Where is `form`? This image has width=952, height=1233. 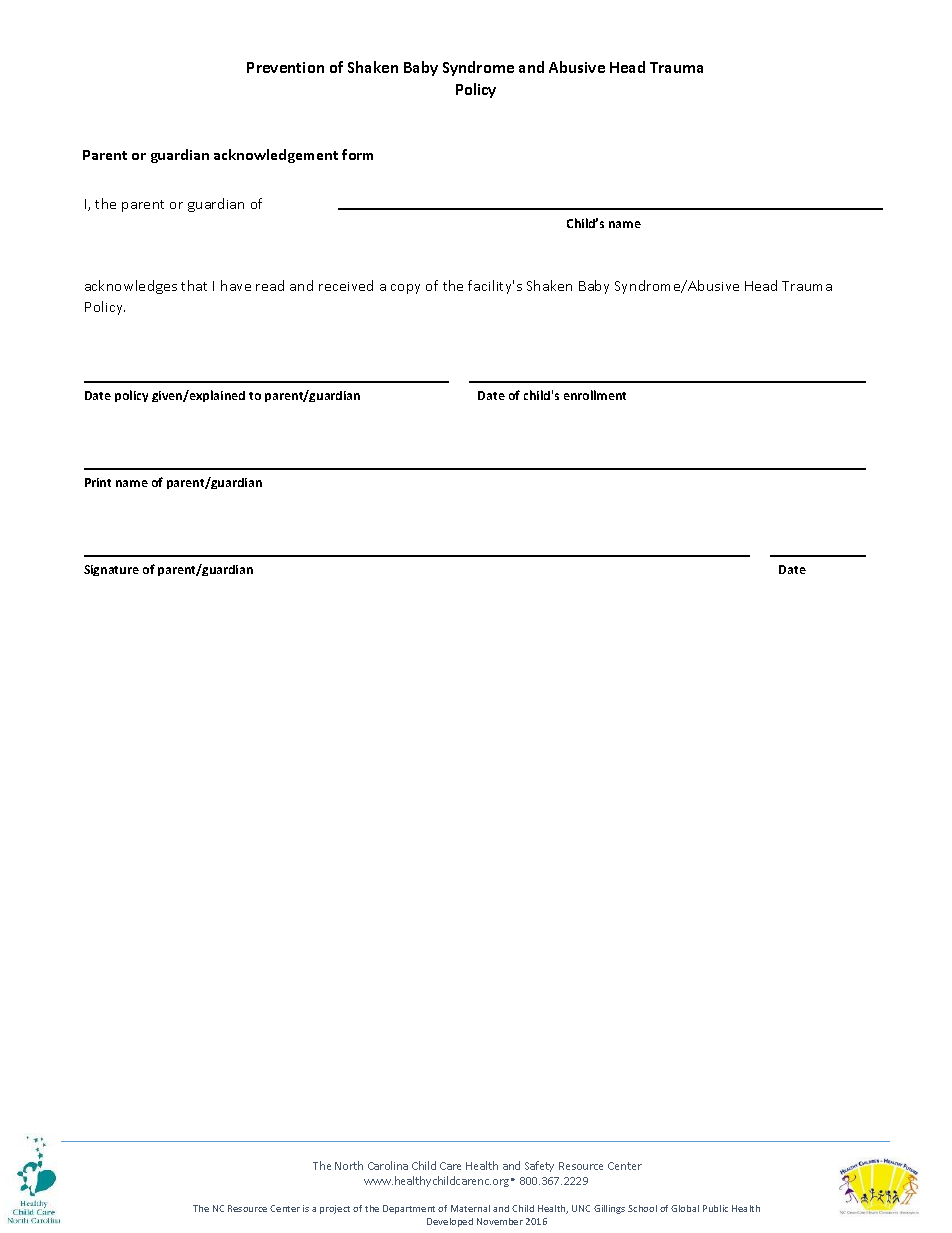
form is located at coordinates (357, 154).
